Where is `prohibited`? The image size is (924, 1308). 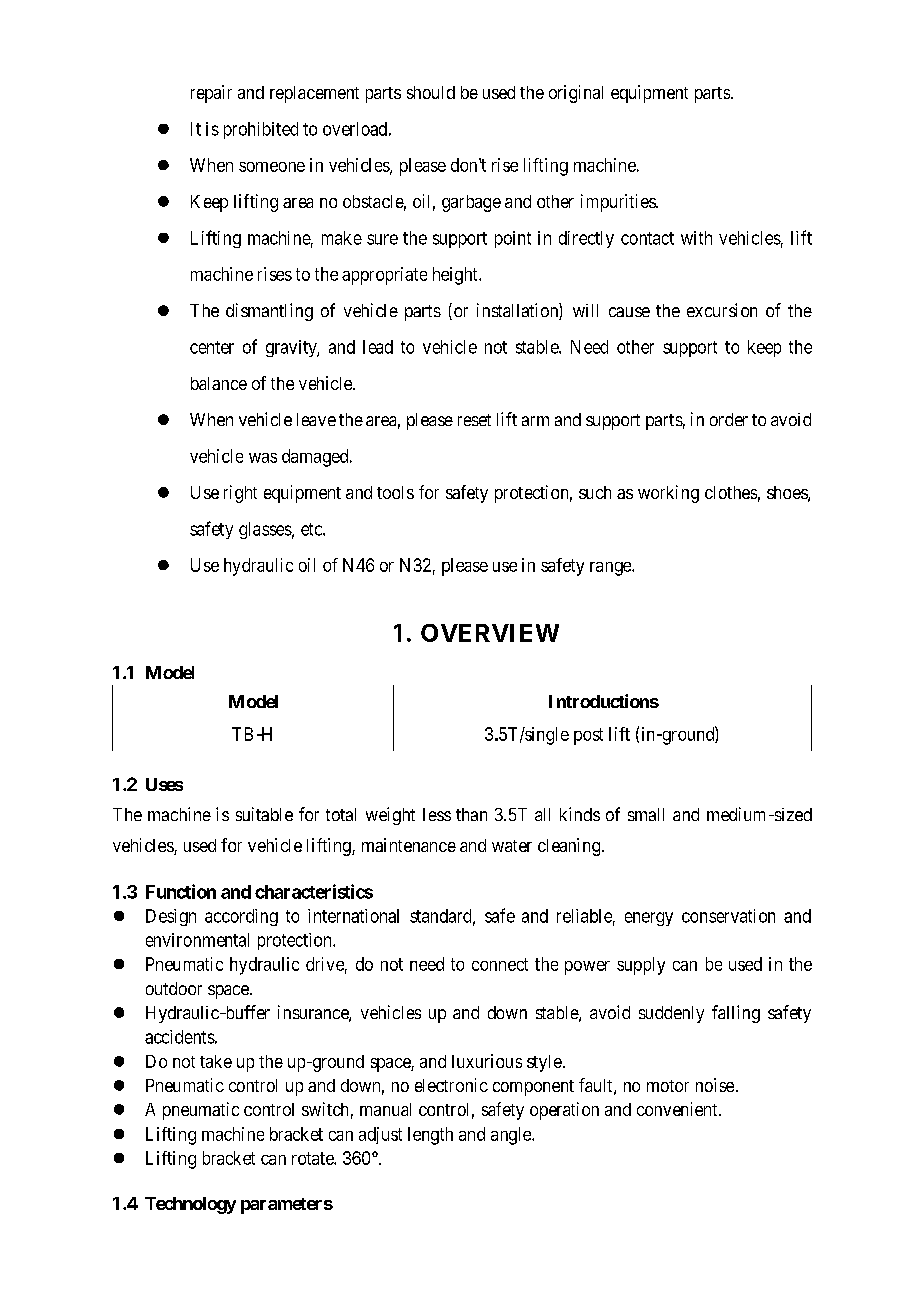
prohibited is located at coordinates (261, 130).
